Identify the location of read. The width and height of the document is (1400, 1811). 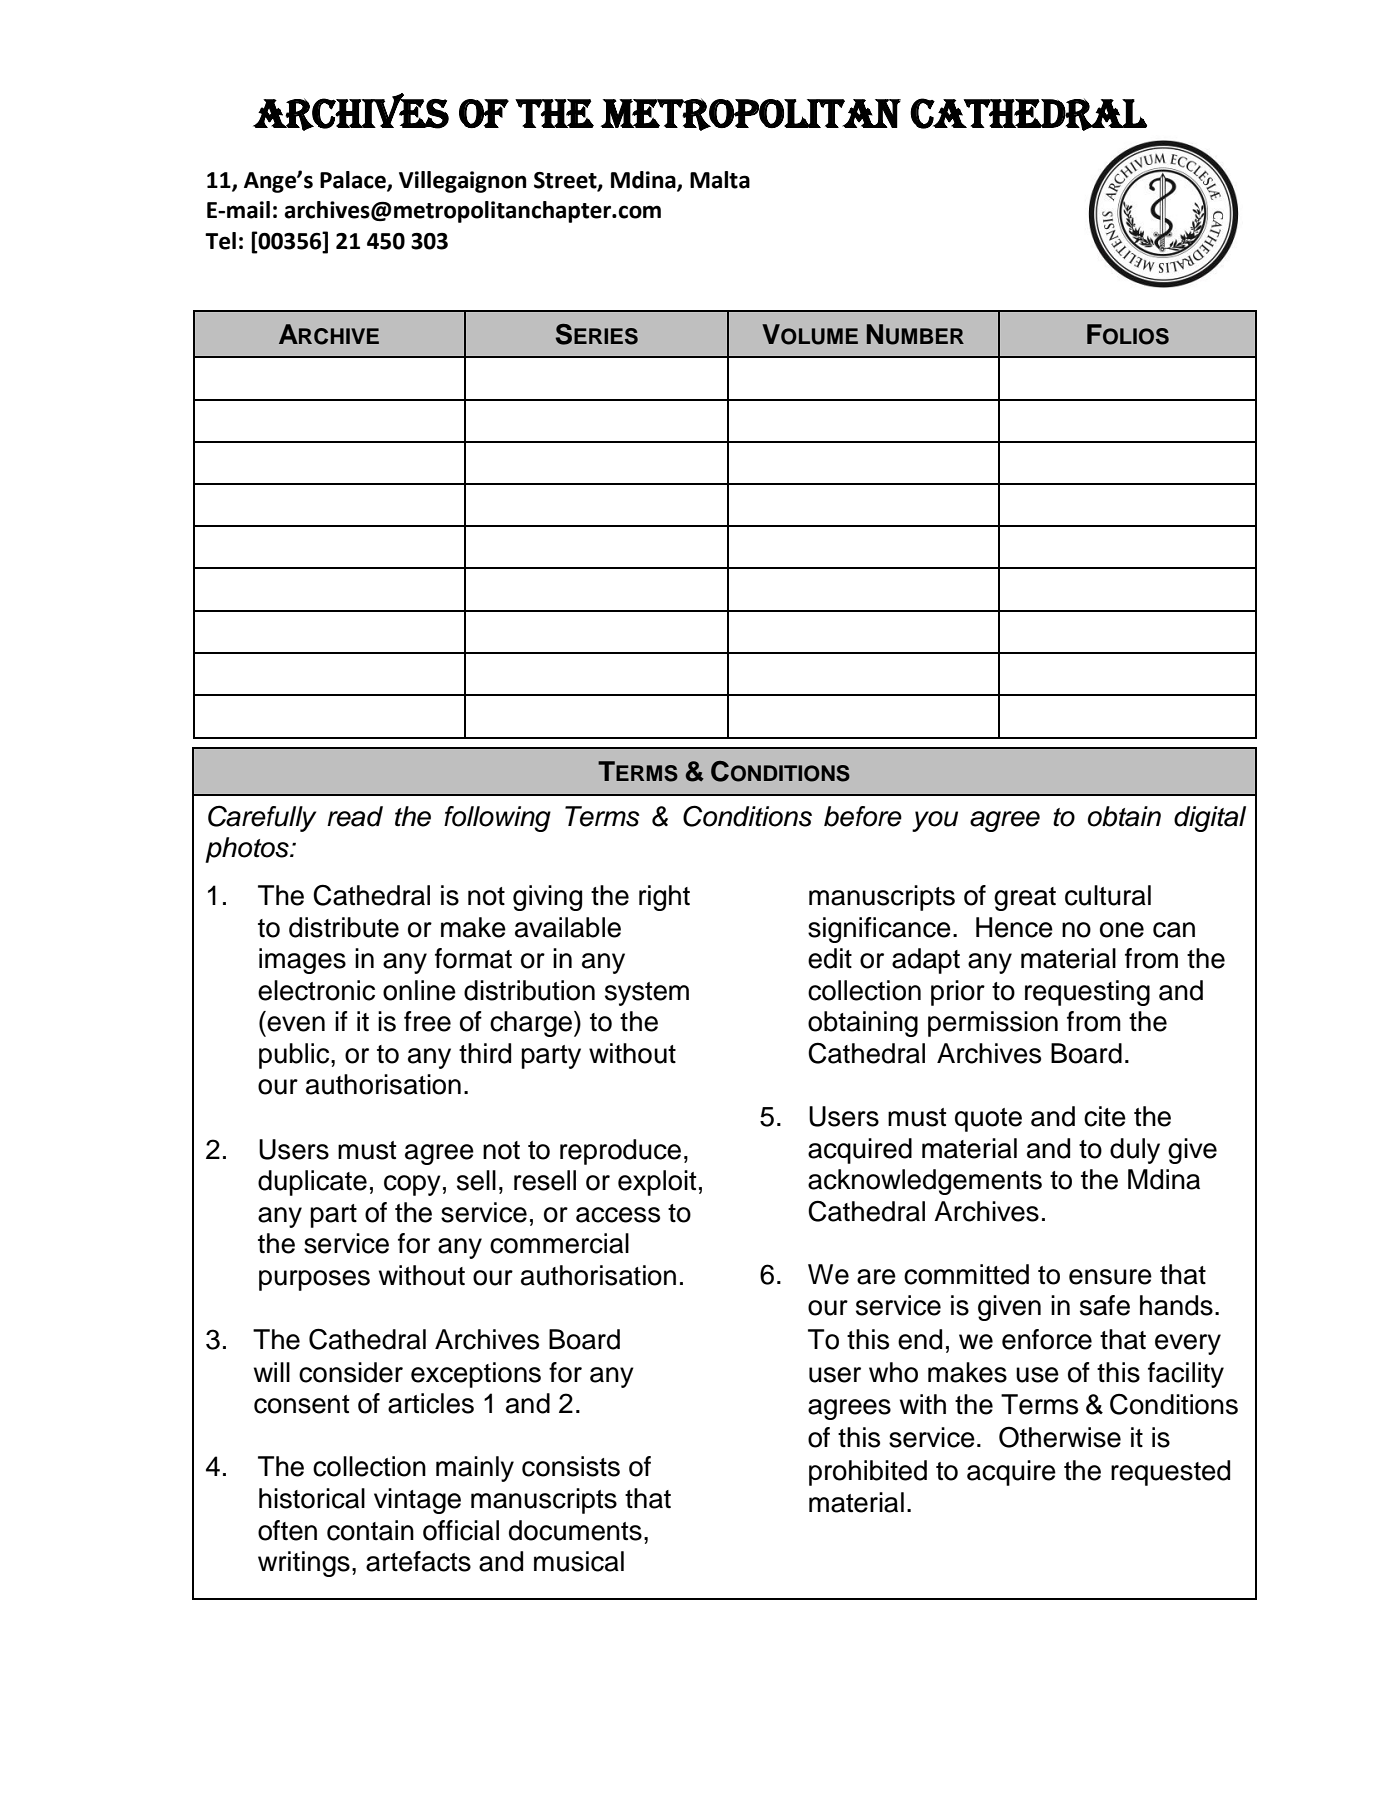
(355, 816).
